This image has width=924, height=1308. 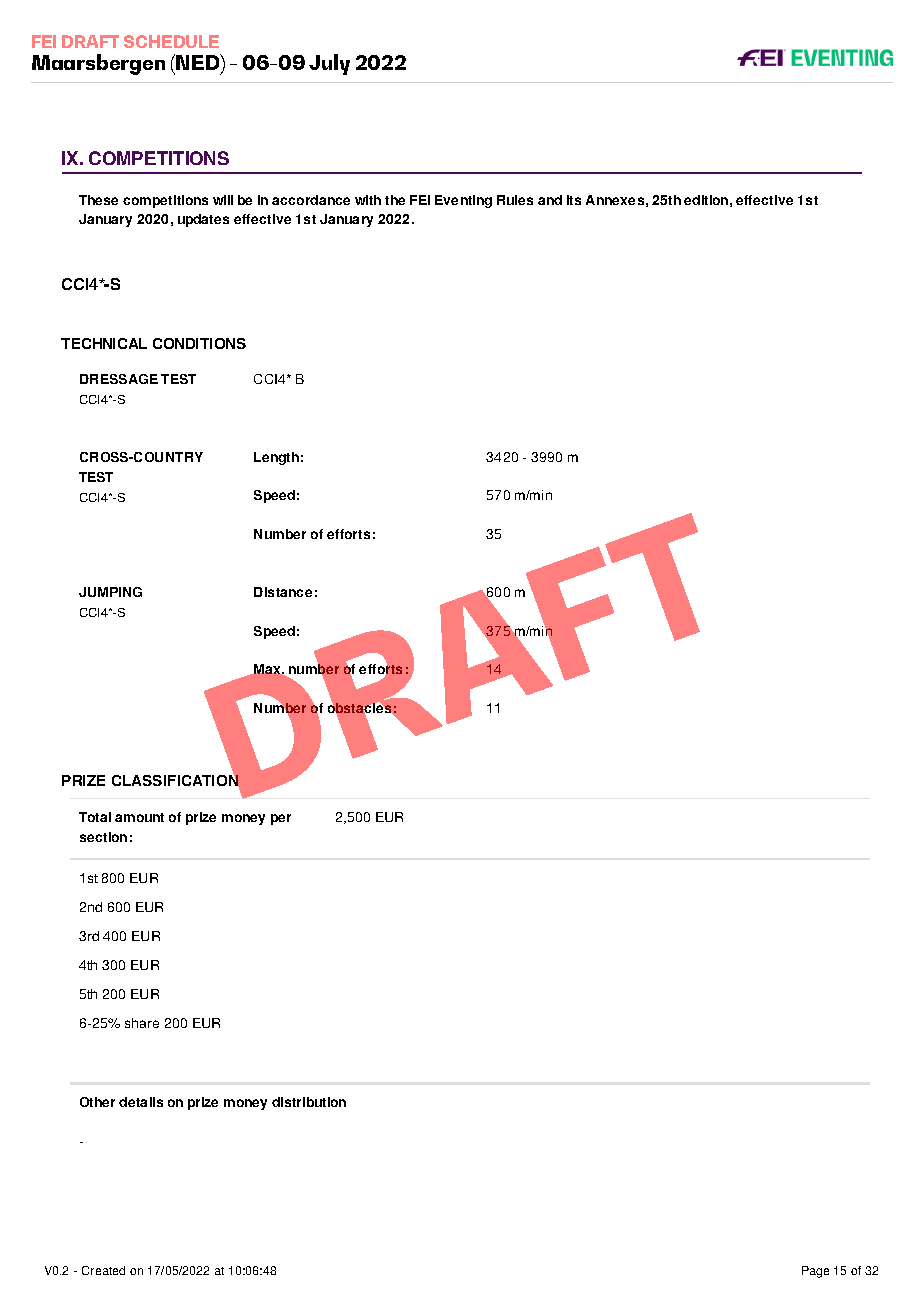 I want to click on Distance, so click(x=283, y=592).
